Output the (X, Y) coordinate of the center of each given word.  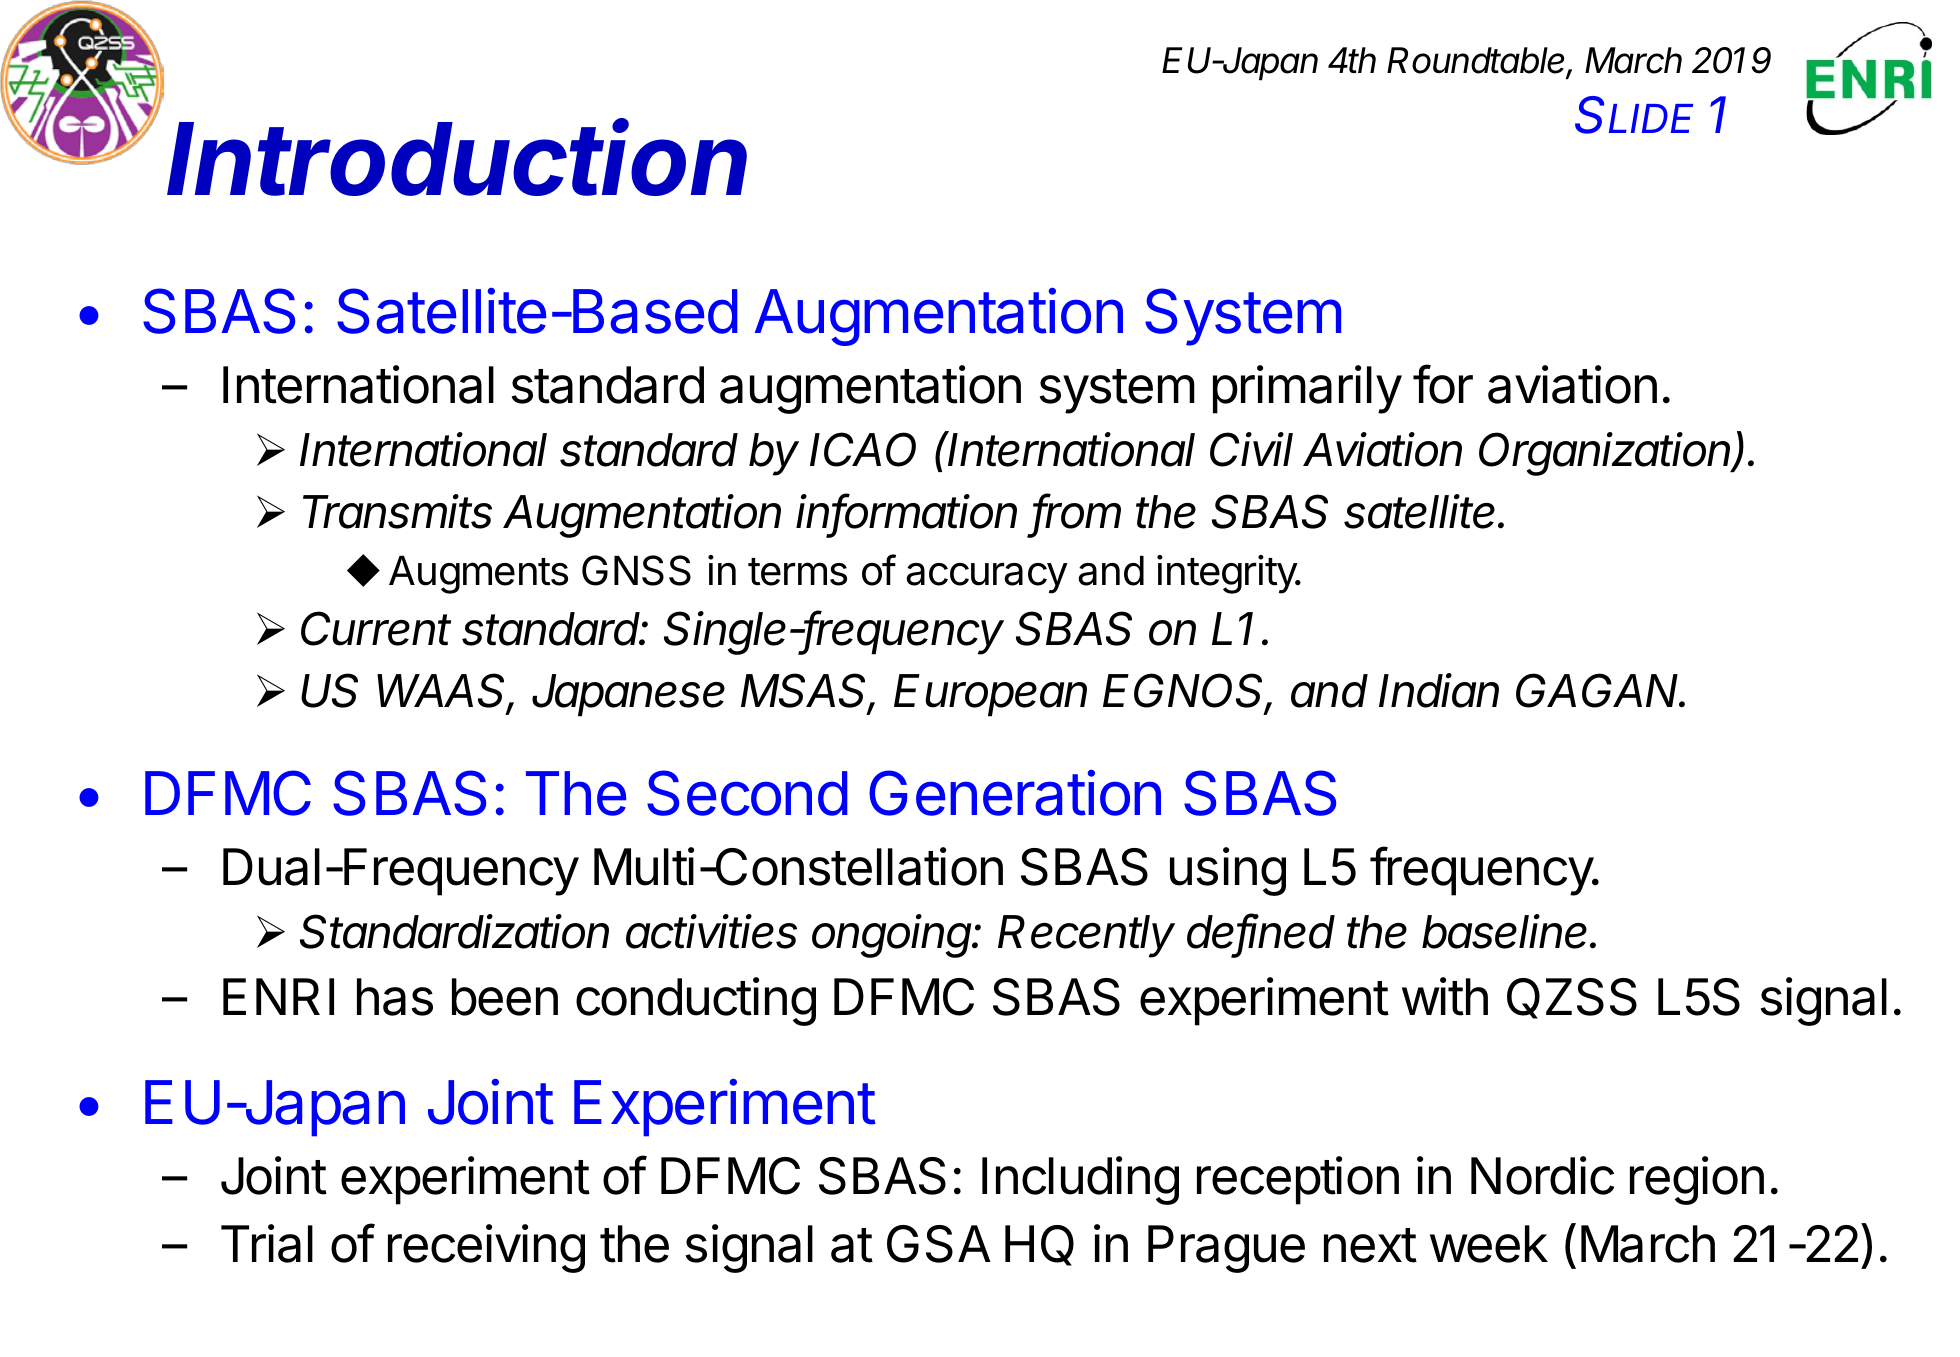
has (395, 997)
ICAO (863, 449)
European (990, 695)
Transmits (397, 511)
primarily (1307, 389)
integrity (1227, 574)
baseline (1507, 931)
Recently (1086, 936)
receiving (486, 1248)
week (1489, 1244)
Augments (478, 575)
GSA (939, 1244)
